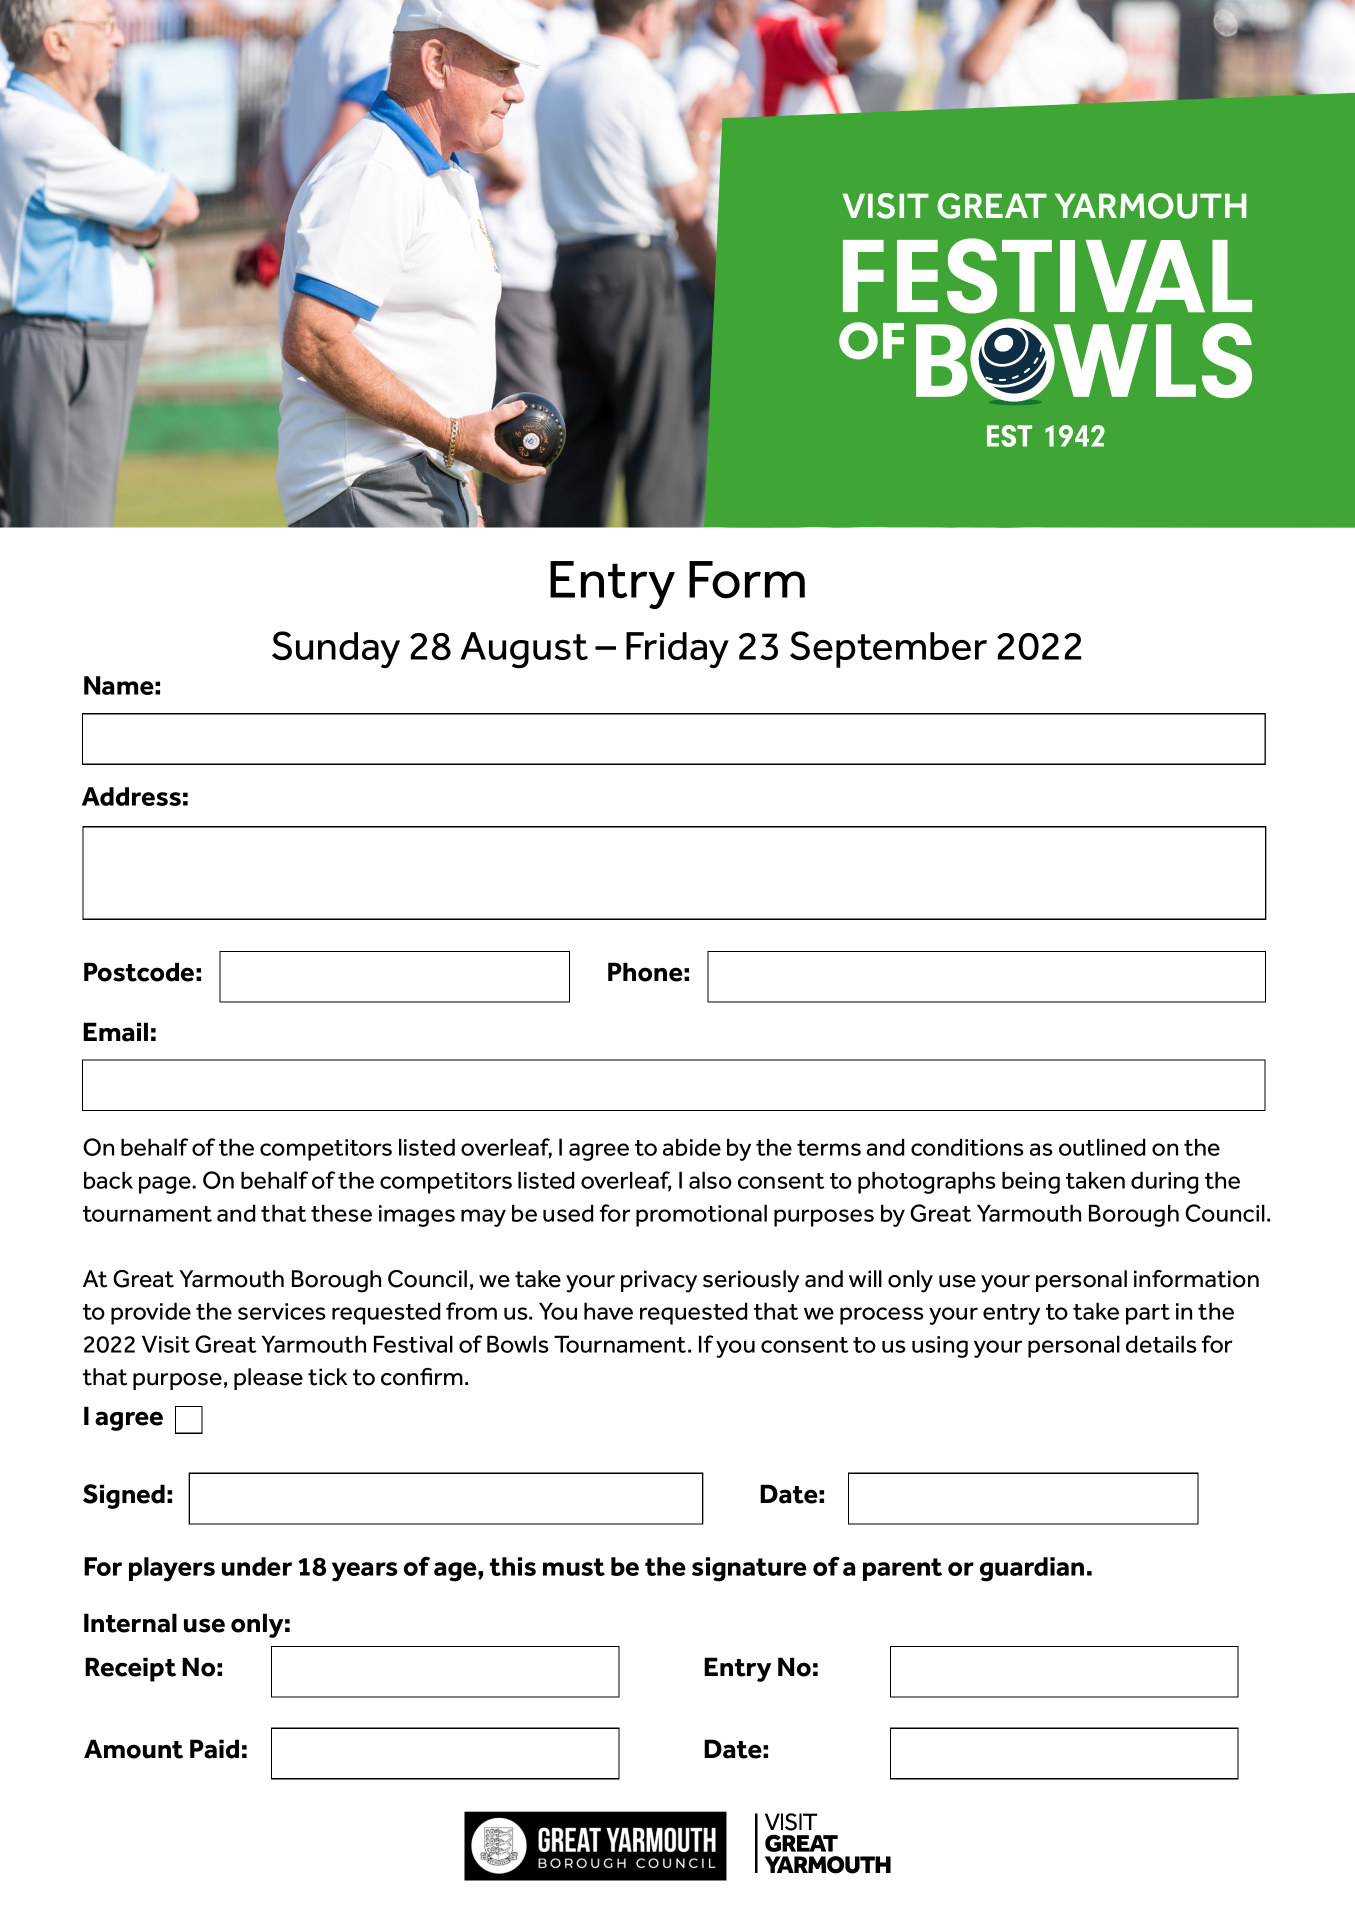 Image resolution: width=1355 pixels, height=1917 pixels. Describe the element at coordinates (574, 1567) in the screenshot. I see `must` at that location.
